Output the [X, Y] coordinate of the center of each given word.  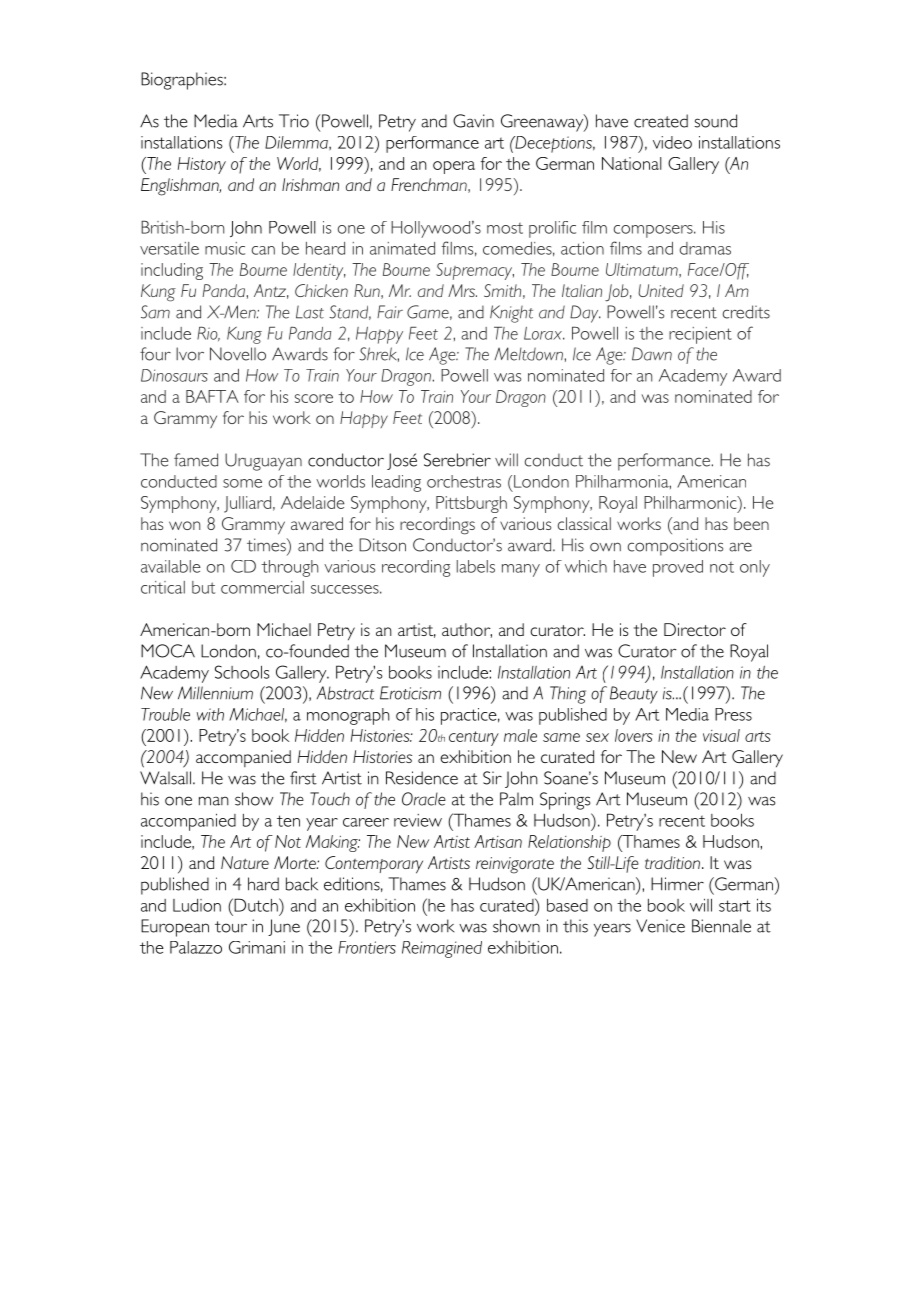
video [672, 142]
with [210, 714]
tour [231, 927]
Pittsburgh [471, 504]
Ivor [190, 354]
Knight [511, 314]
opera [454, 167]
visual [721, 735]
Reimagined [442, 949]
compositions [675, 547]
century [474, 738]
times [267, 545]
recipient [700, 335]
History [202, 165]
